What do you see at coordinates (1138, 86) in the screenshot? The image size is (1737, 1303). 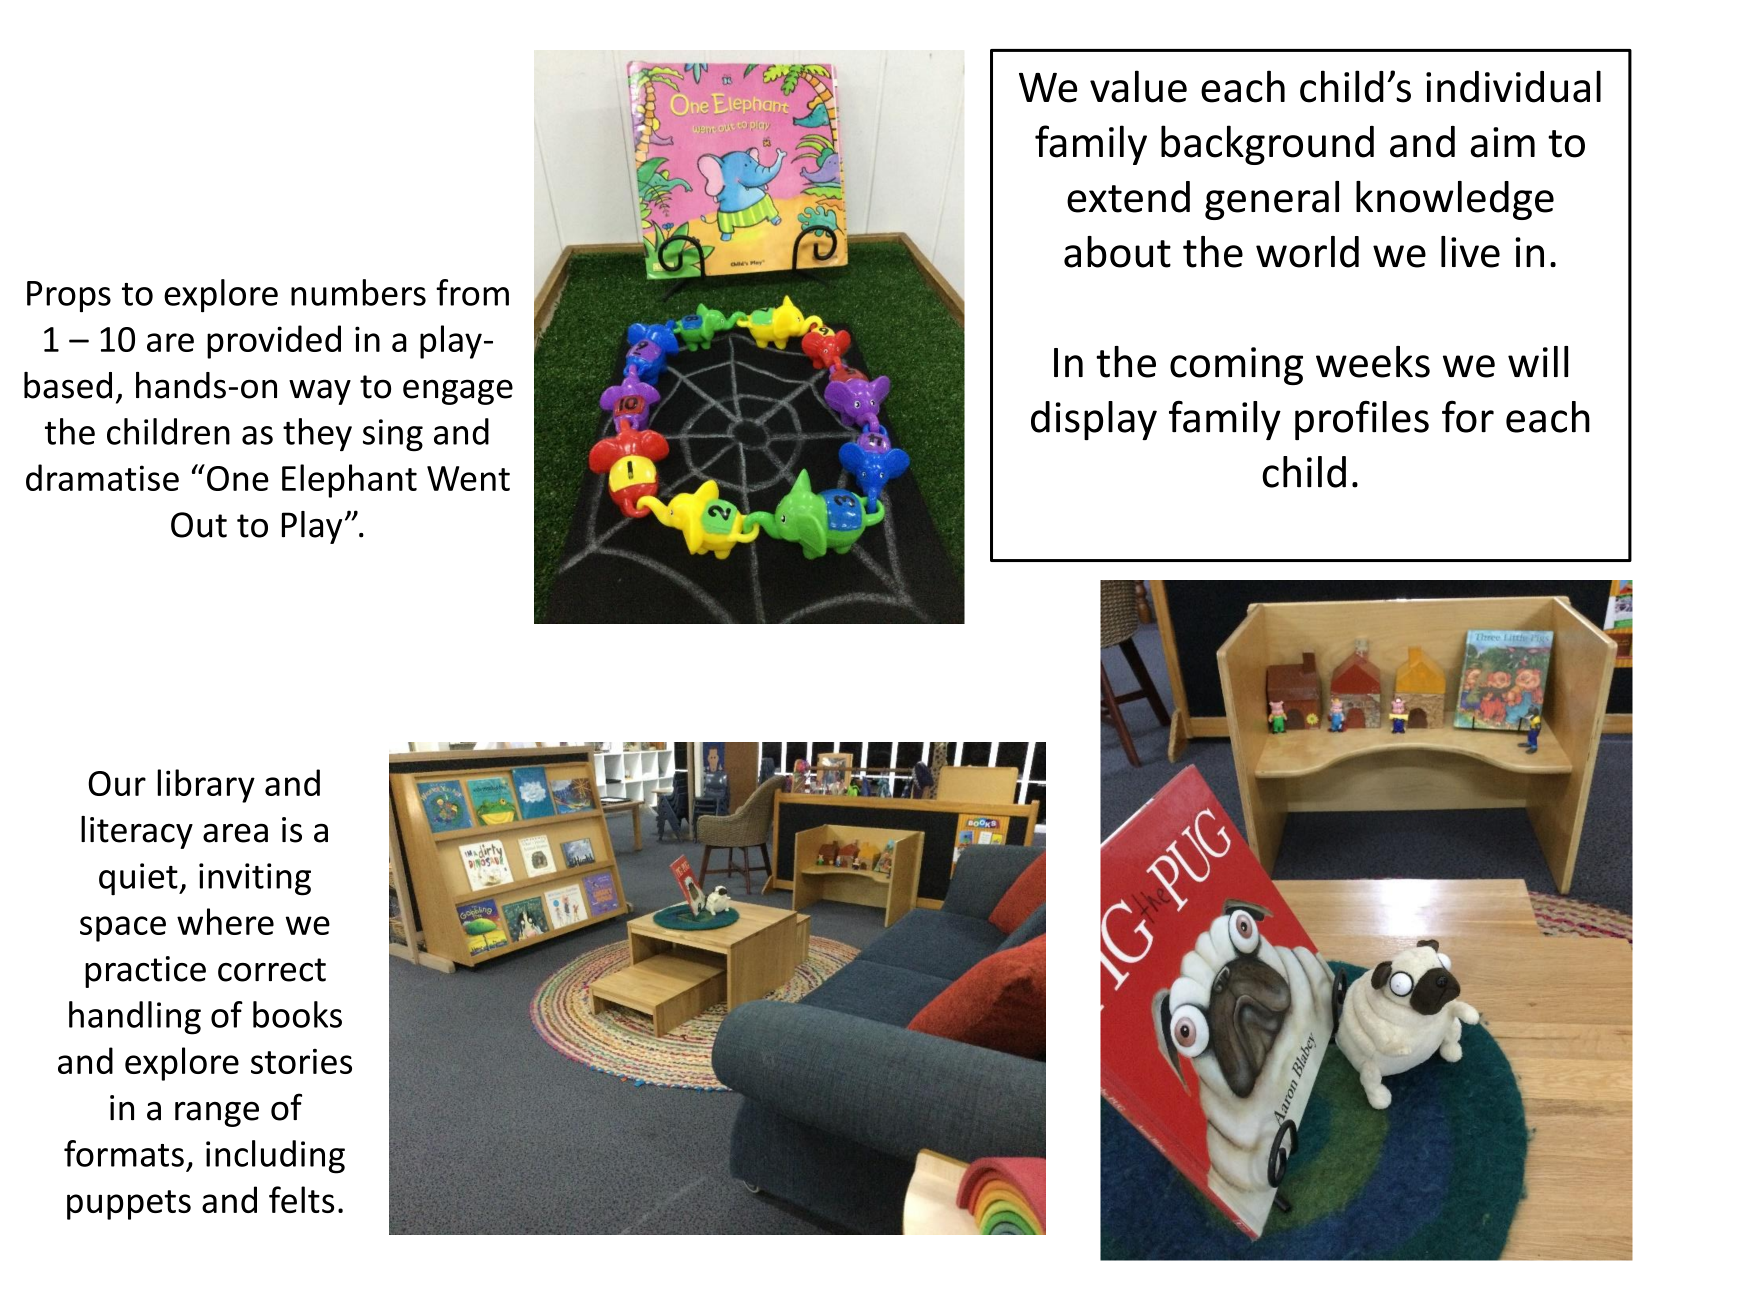 I see `value` at bounding box center [1138, 86].
